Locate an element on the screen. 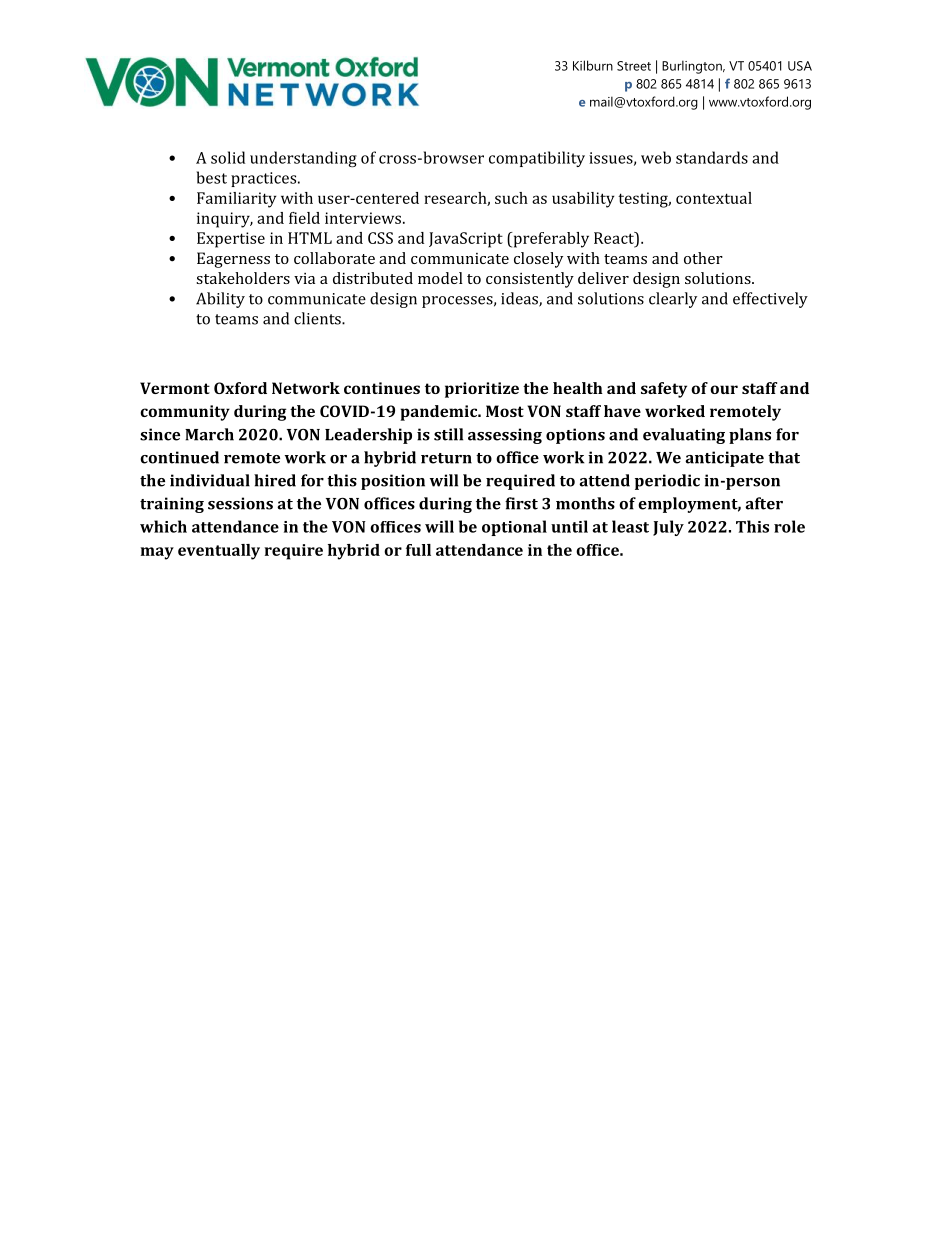 The width and height of the screenshot is (952, 1233). eventually is located at coordinates (219, 552).
